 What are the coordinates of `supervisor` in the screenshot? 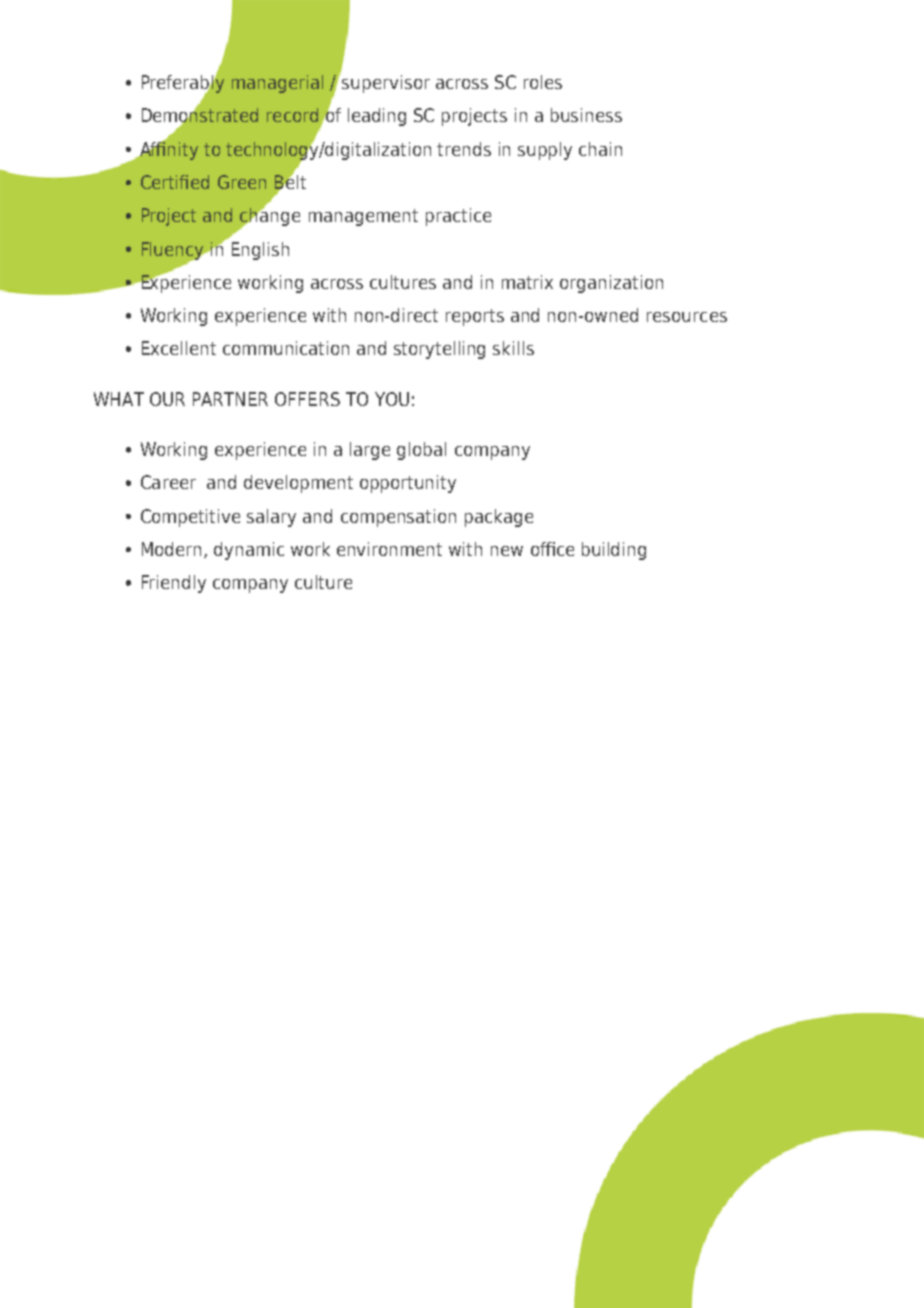 It's located at (386, 84).
